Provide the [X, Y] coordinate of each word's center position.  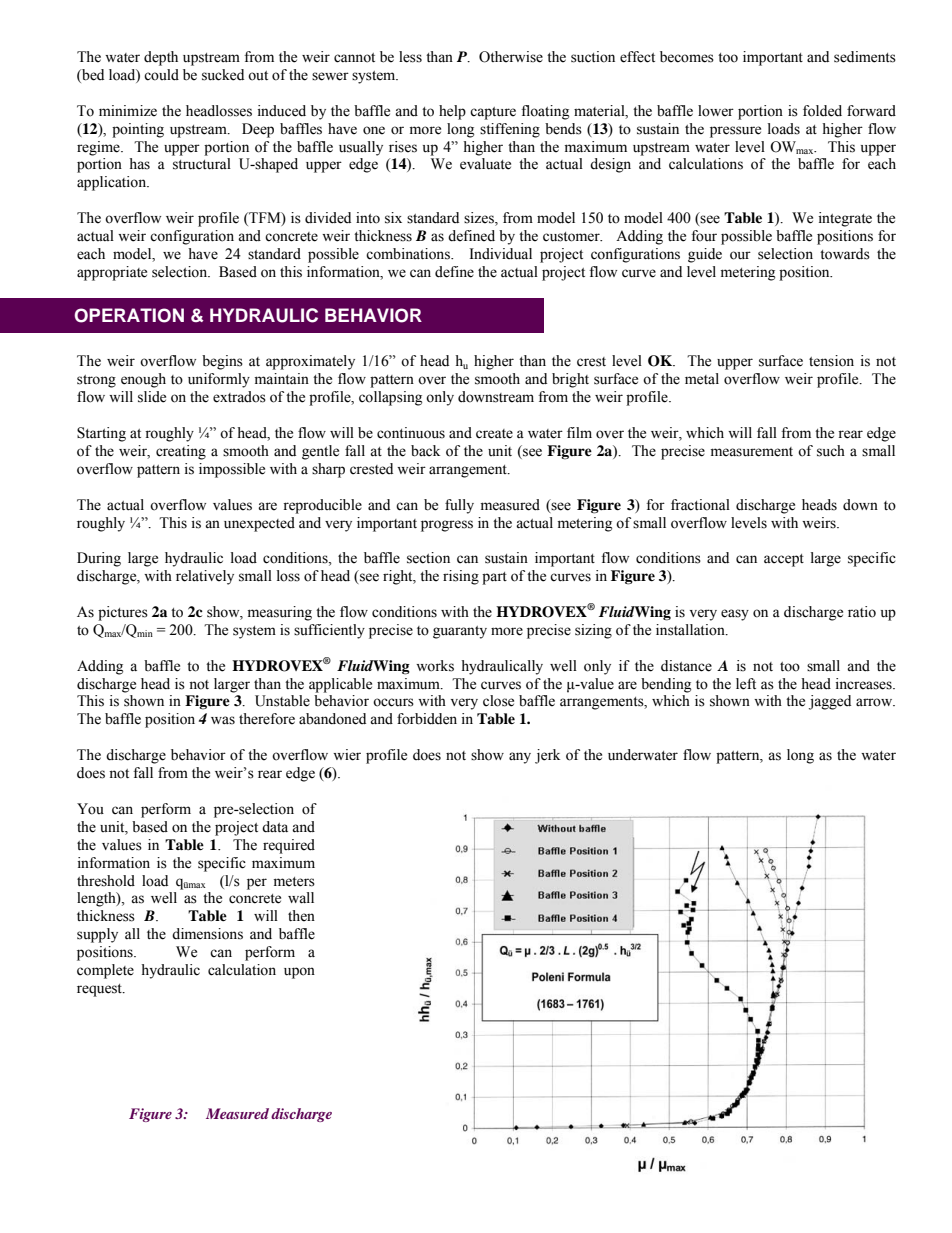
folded [822, 111]
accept [784, 560]
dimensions [207, 934]
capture [493, 113]
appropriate [112, 273]
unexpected [259, 524]
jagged [830, 702]
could [161, 75]
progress [447, 526]
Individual [500, 254]
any [520, 758]
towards [845, 254]
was [223, 720]
